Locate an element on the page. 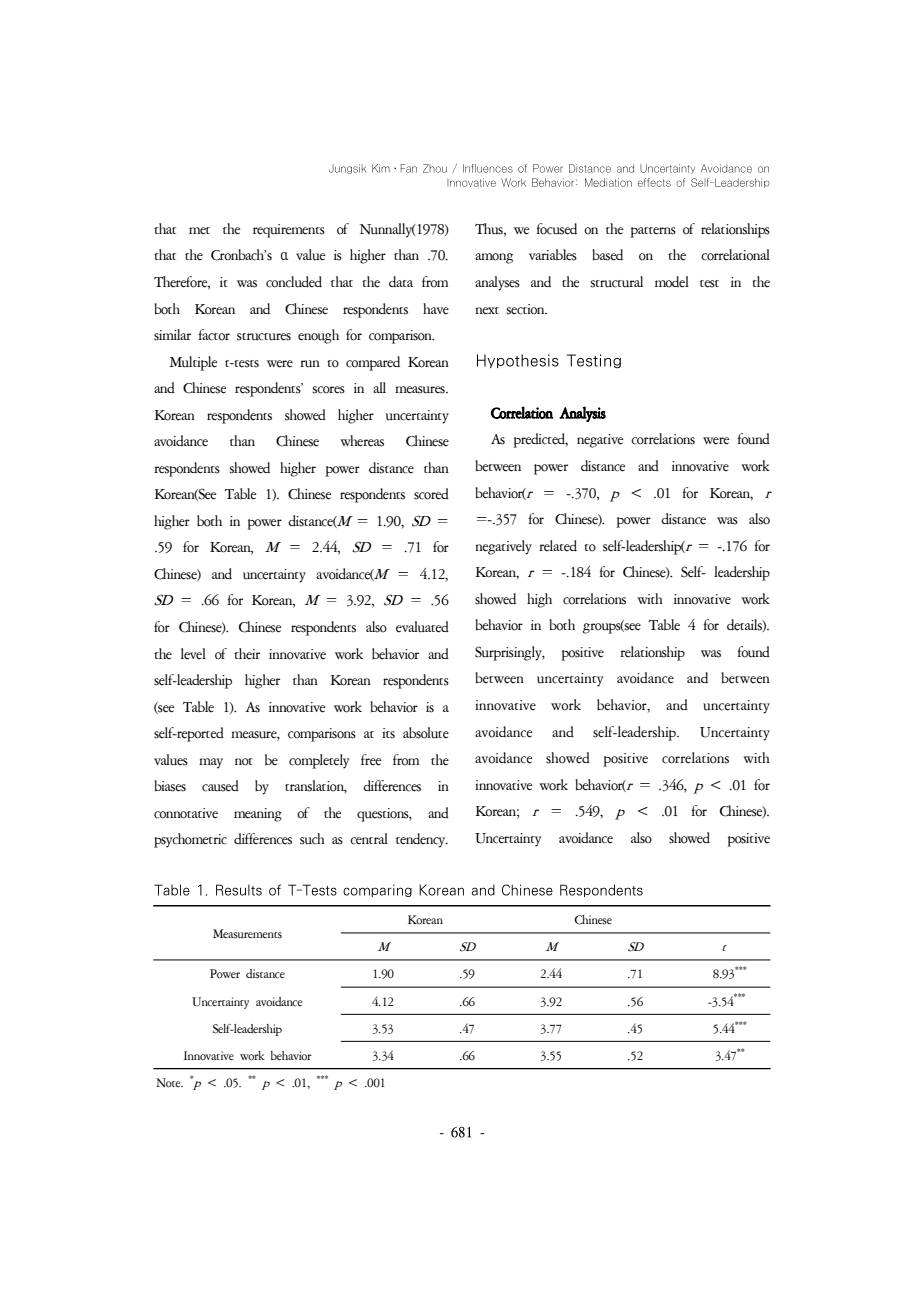  requirements is located at coordinates (289, 231).
